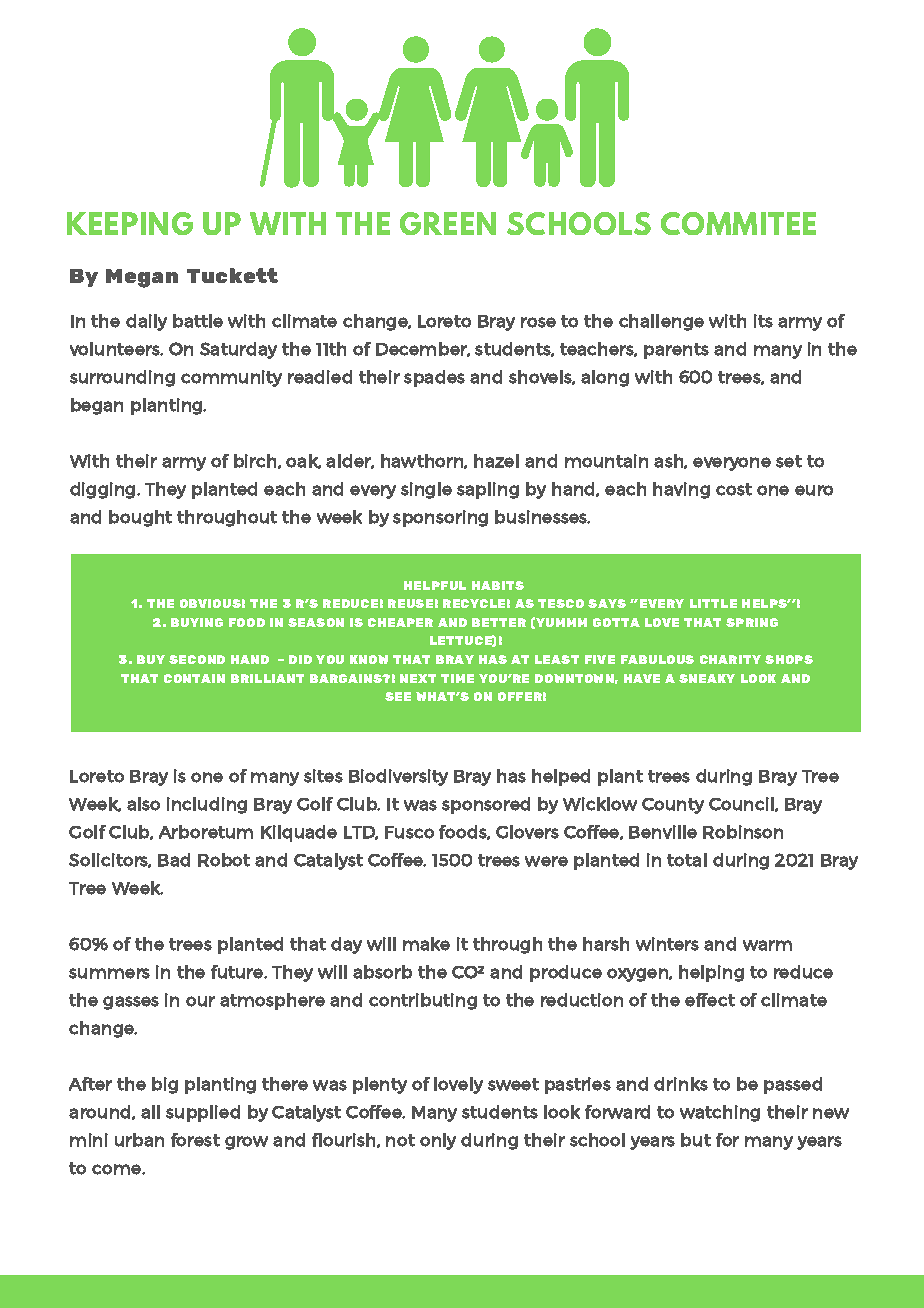  Describe the element at coordinates (720, 1113) in the page. I see `watching` at that location.
